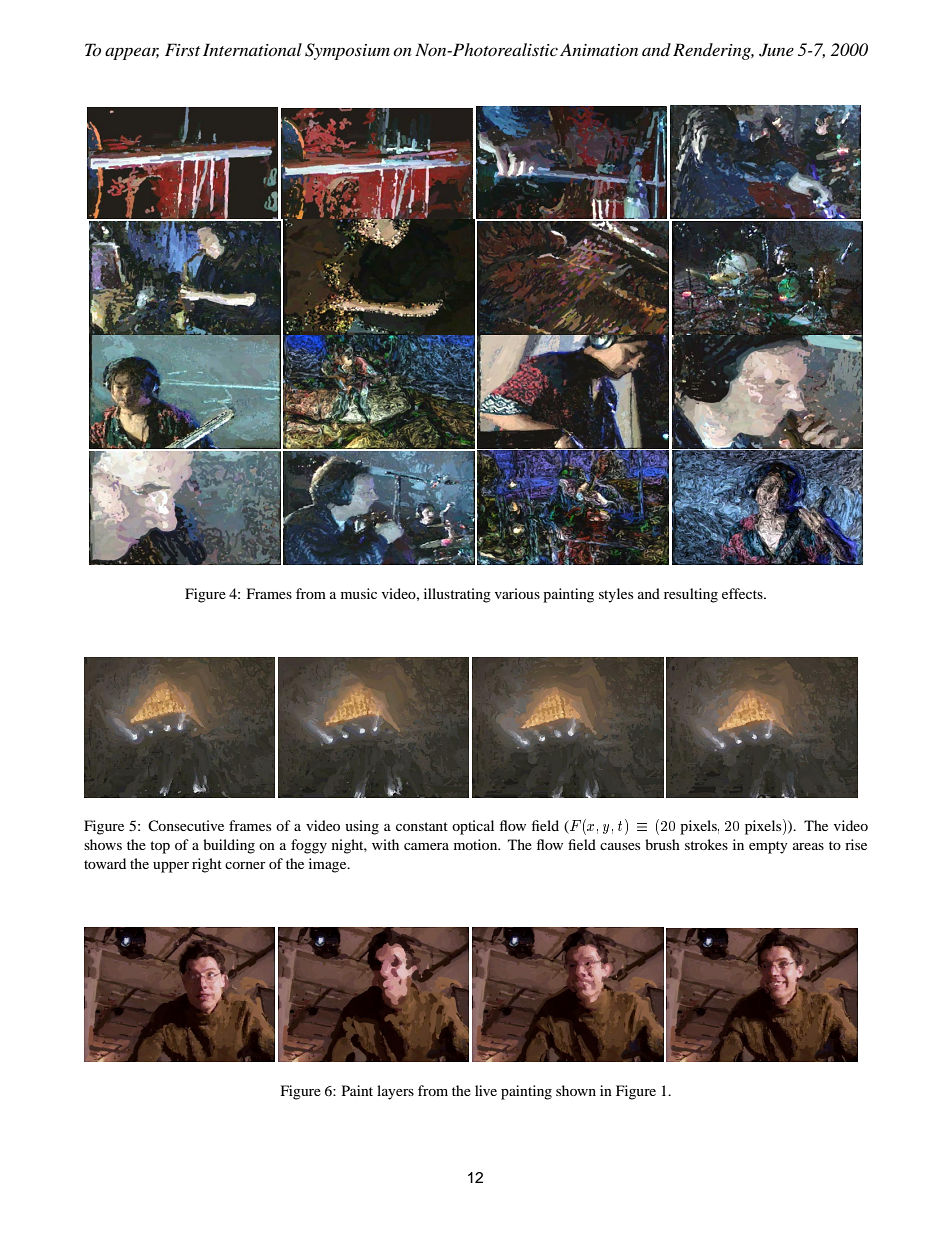 The width and height of the screenshot is (952, 1233). What do you see at coordinates (359, 593) in the screenshot?
I see `music` at bounding box center [359, 593].
